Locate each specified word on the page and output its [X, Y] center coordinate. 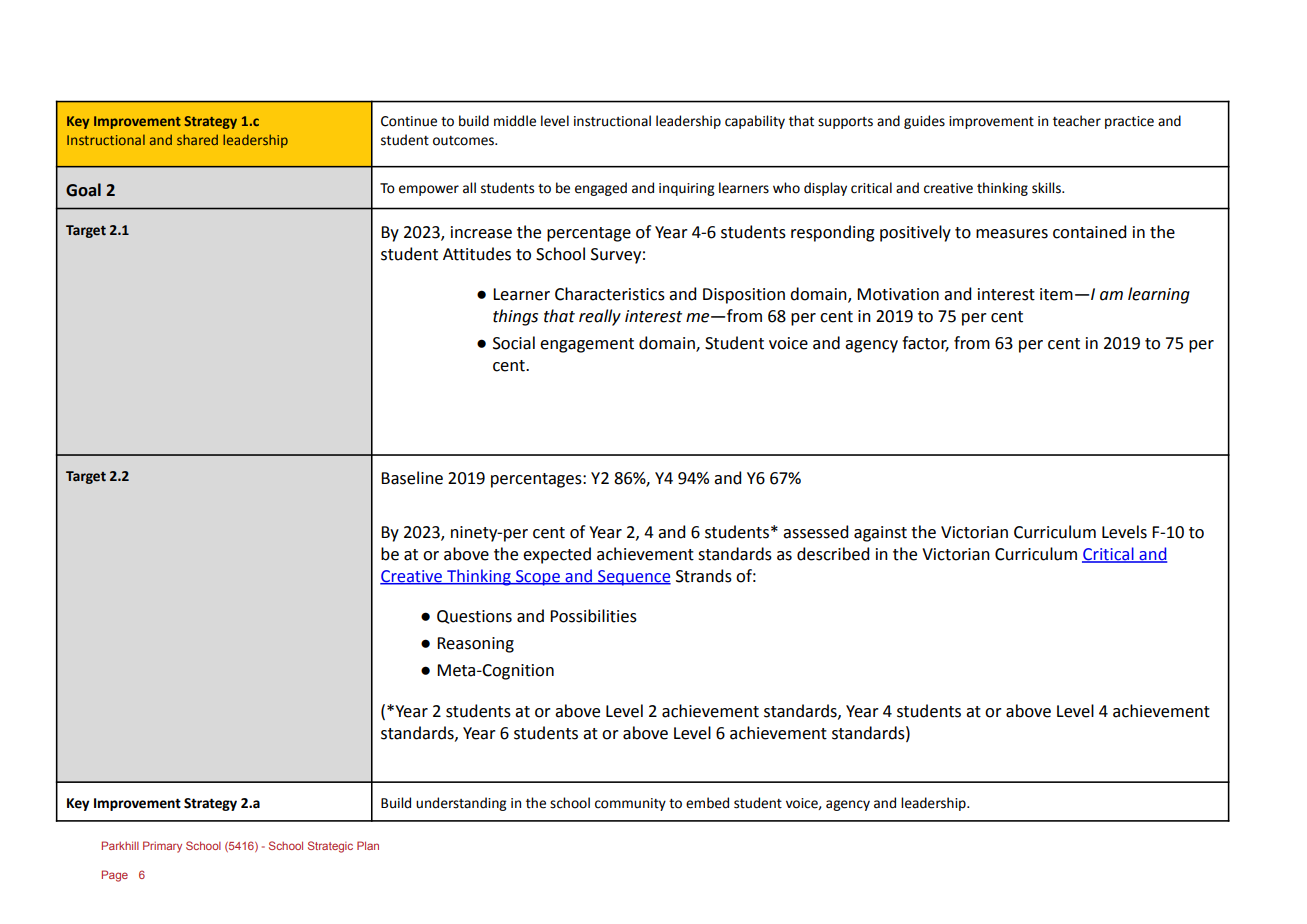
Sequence [633, 578]
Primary [162, 847]
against [880, 534]
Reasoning [475, 645]
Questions [474, 617]
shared [197, 139]
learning [1159, 295]
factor [925, 344]
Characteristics [610, 294]
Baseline [412, 478]
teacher [1077, 121]
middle [515, 121]
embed [707, 803]
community [630, 804]
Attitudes [477, 254]
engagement [587, 345]
